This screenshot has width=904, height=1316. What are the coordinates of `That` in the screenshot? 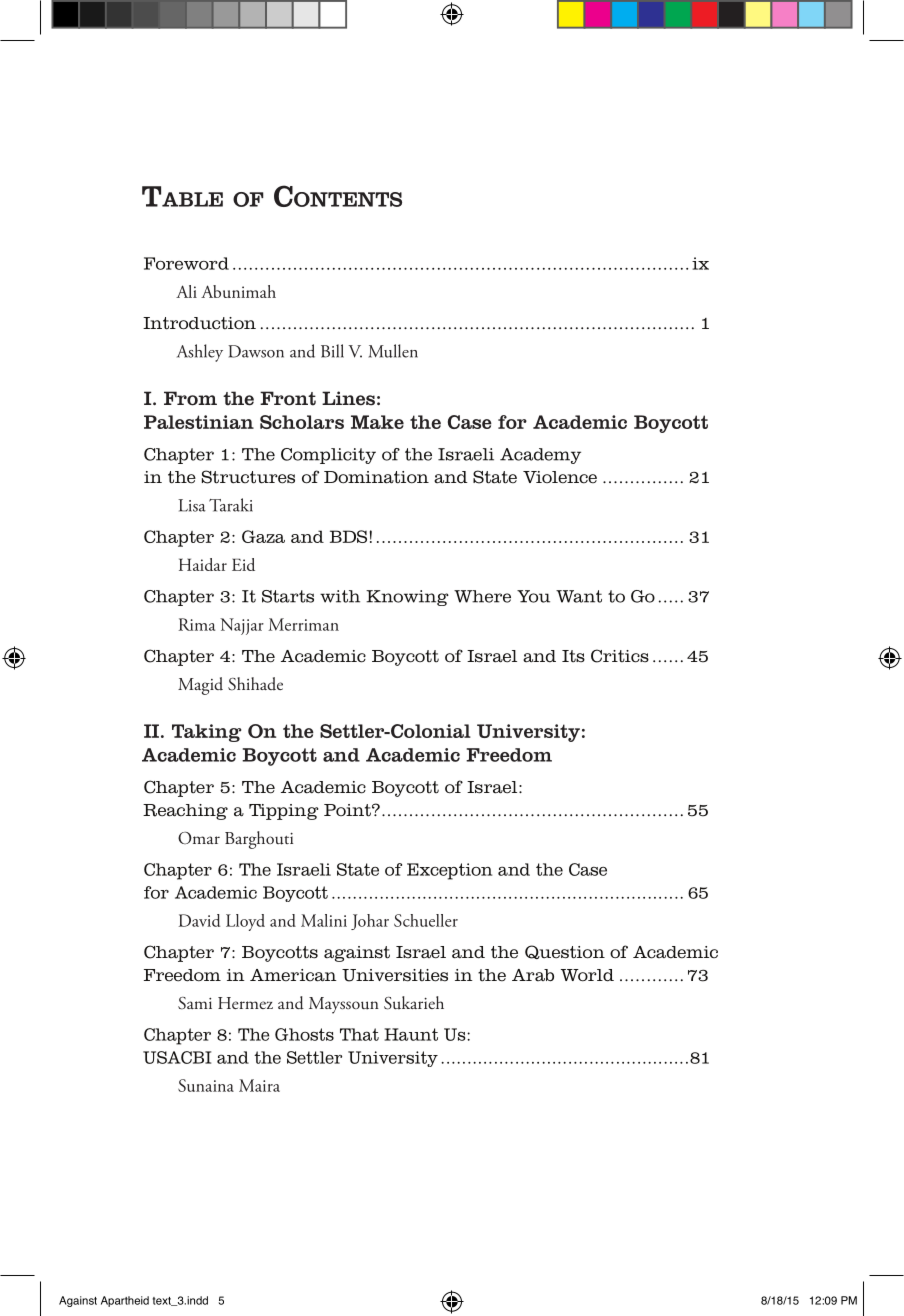 It's located at (359, 1034).
